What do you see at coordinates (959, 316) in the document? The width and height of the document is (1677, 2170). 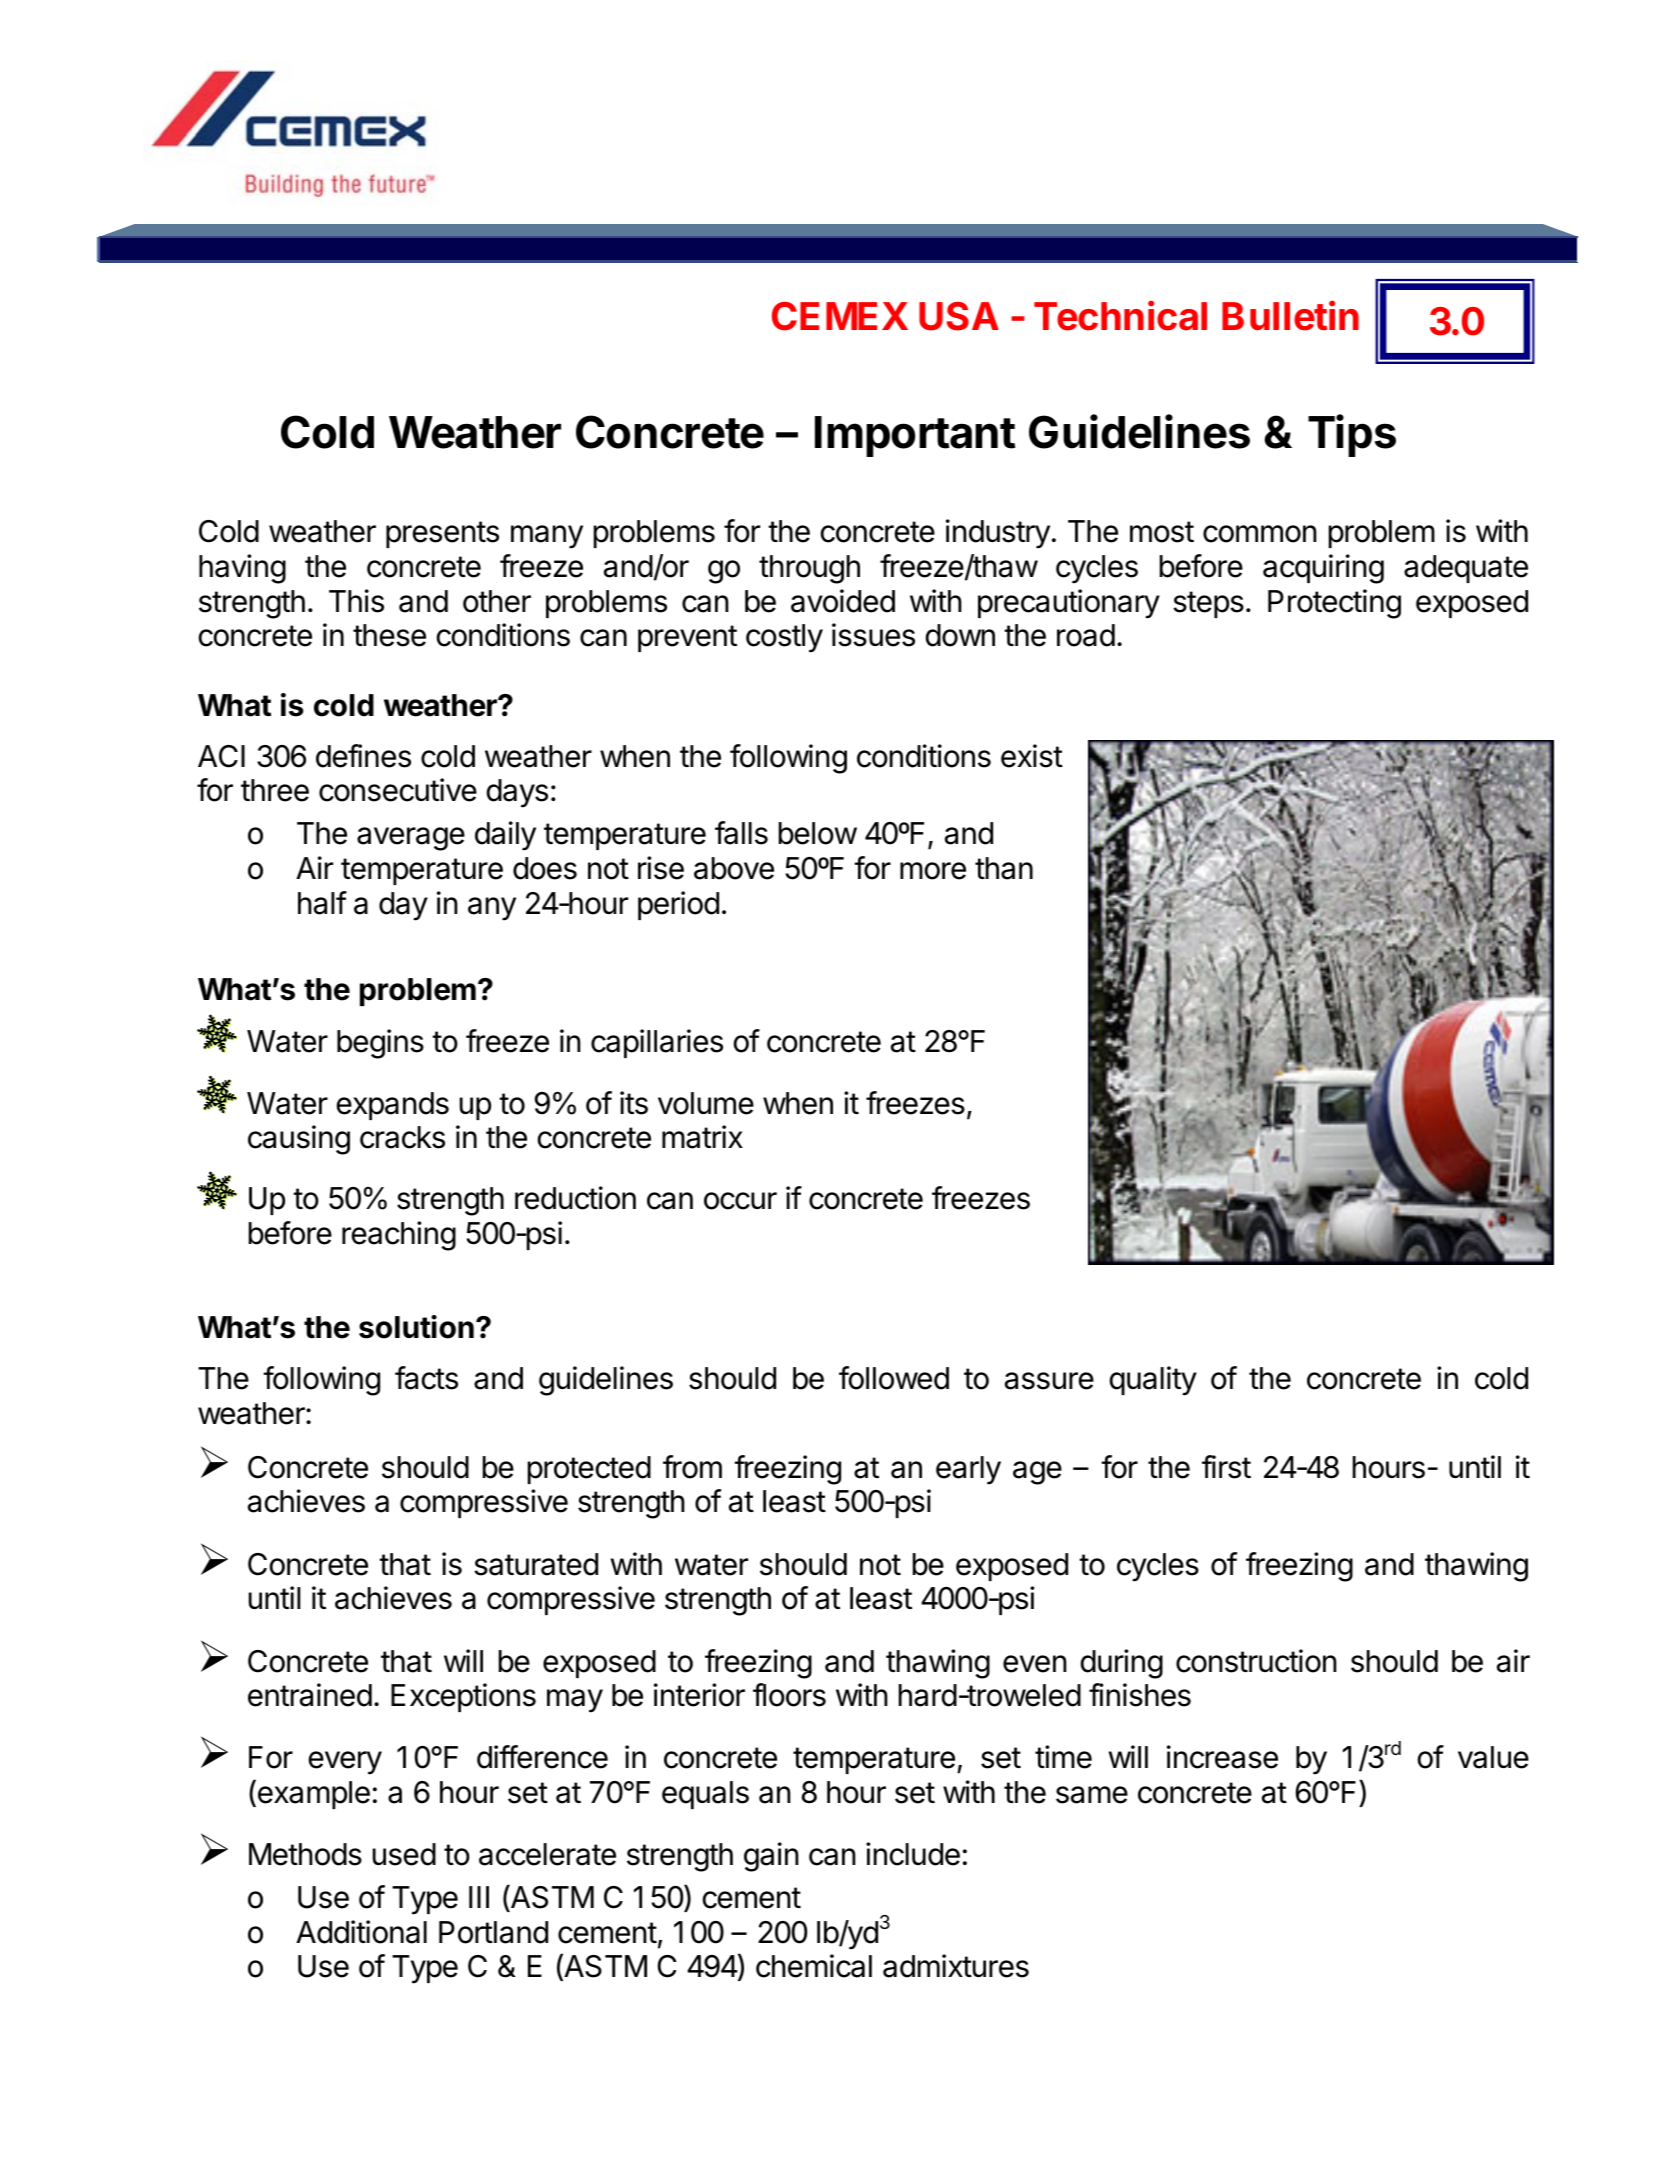 I see `USA` at bounding box center [959, 316].
